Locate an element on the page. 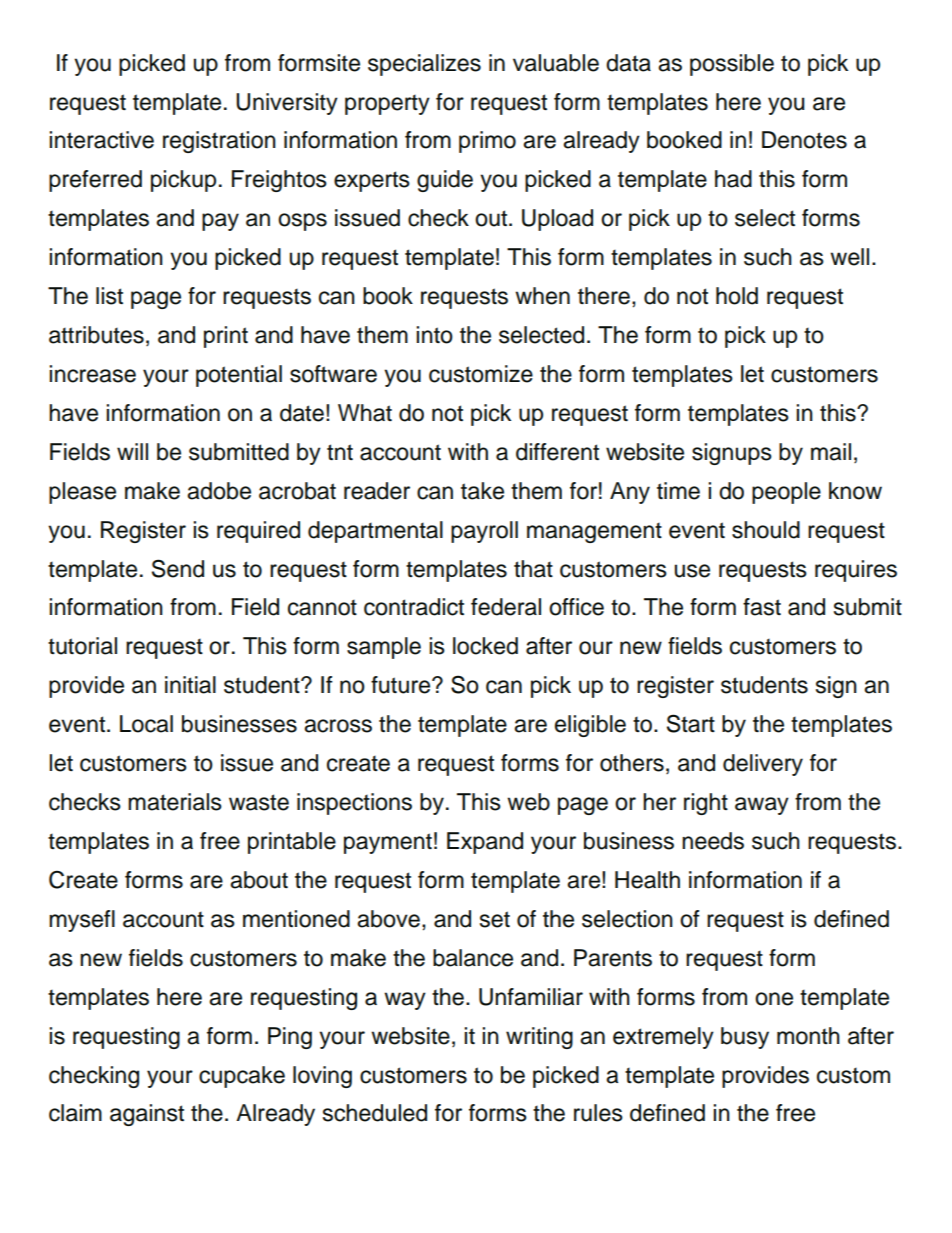  away is located at coordinates (762, 806).
